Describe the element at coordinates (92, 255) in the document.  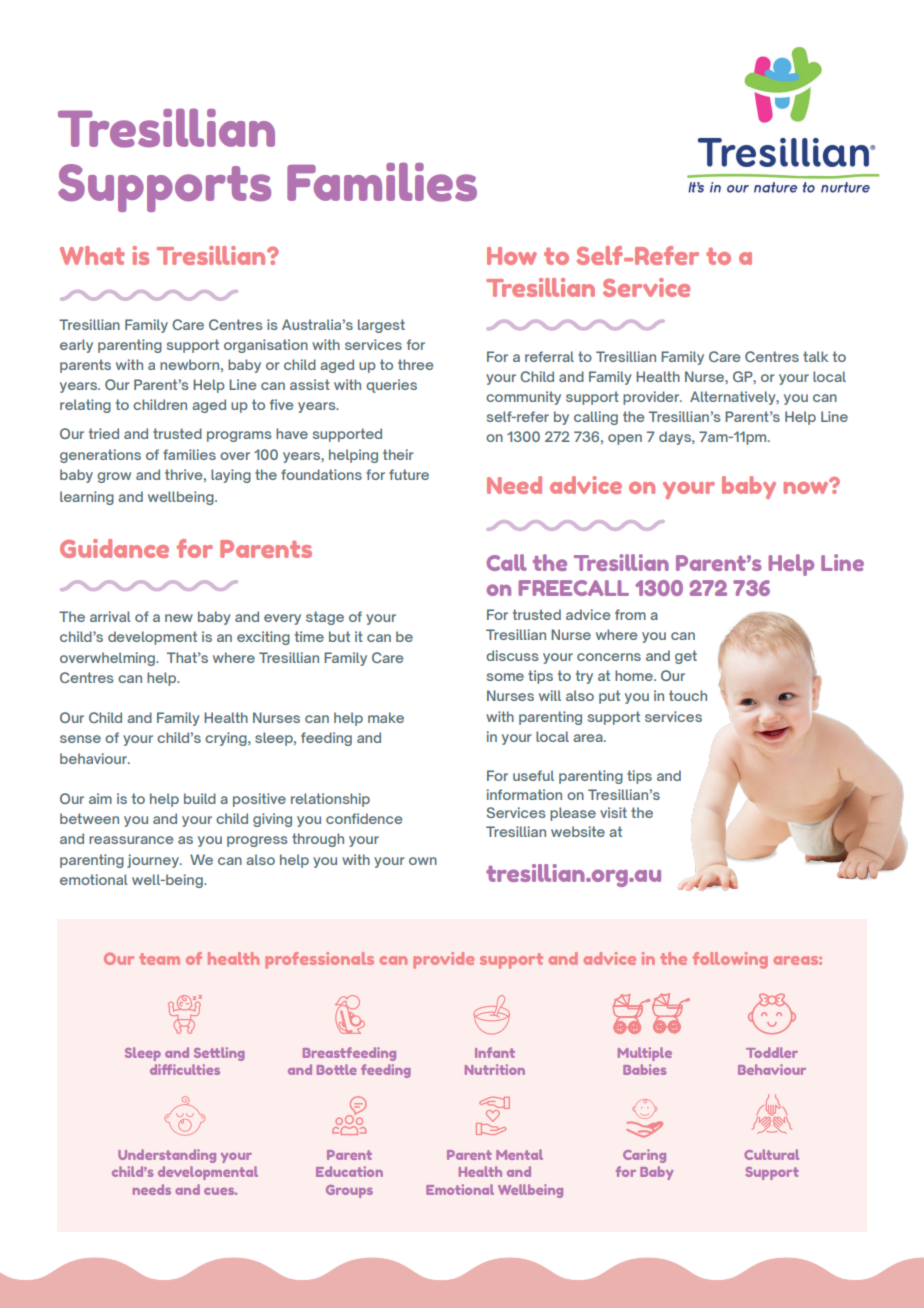
I see `What` at that location.
